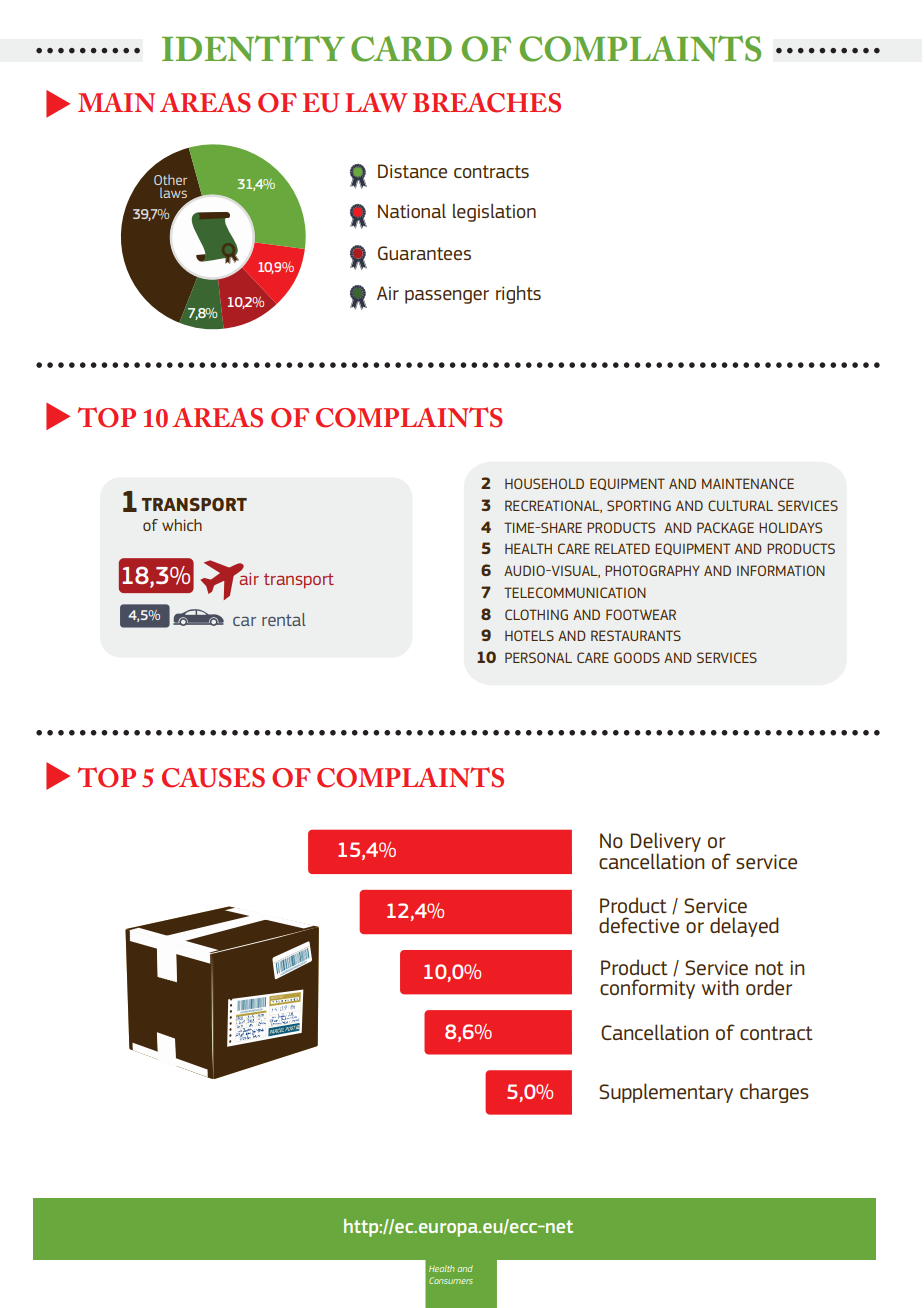 This image has height=1308, width=924. Describe the element at coordinates (774, 1093) in the image. I see `charges` at that location.
